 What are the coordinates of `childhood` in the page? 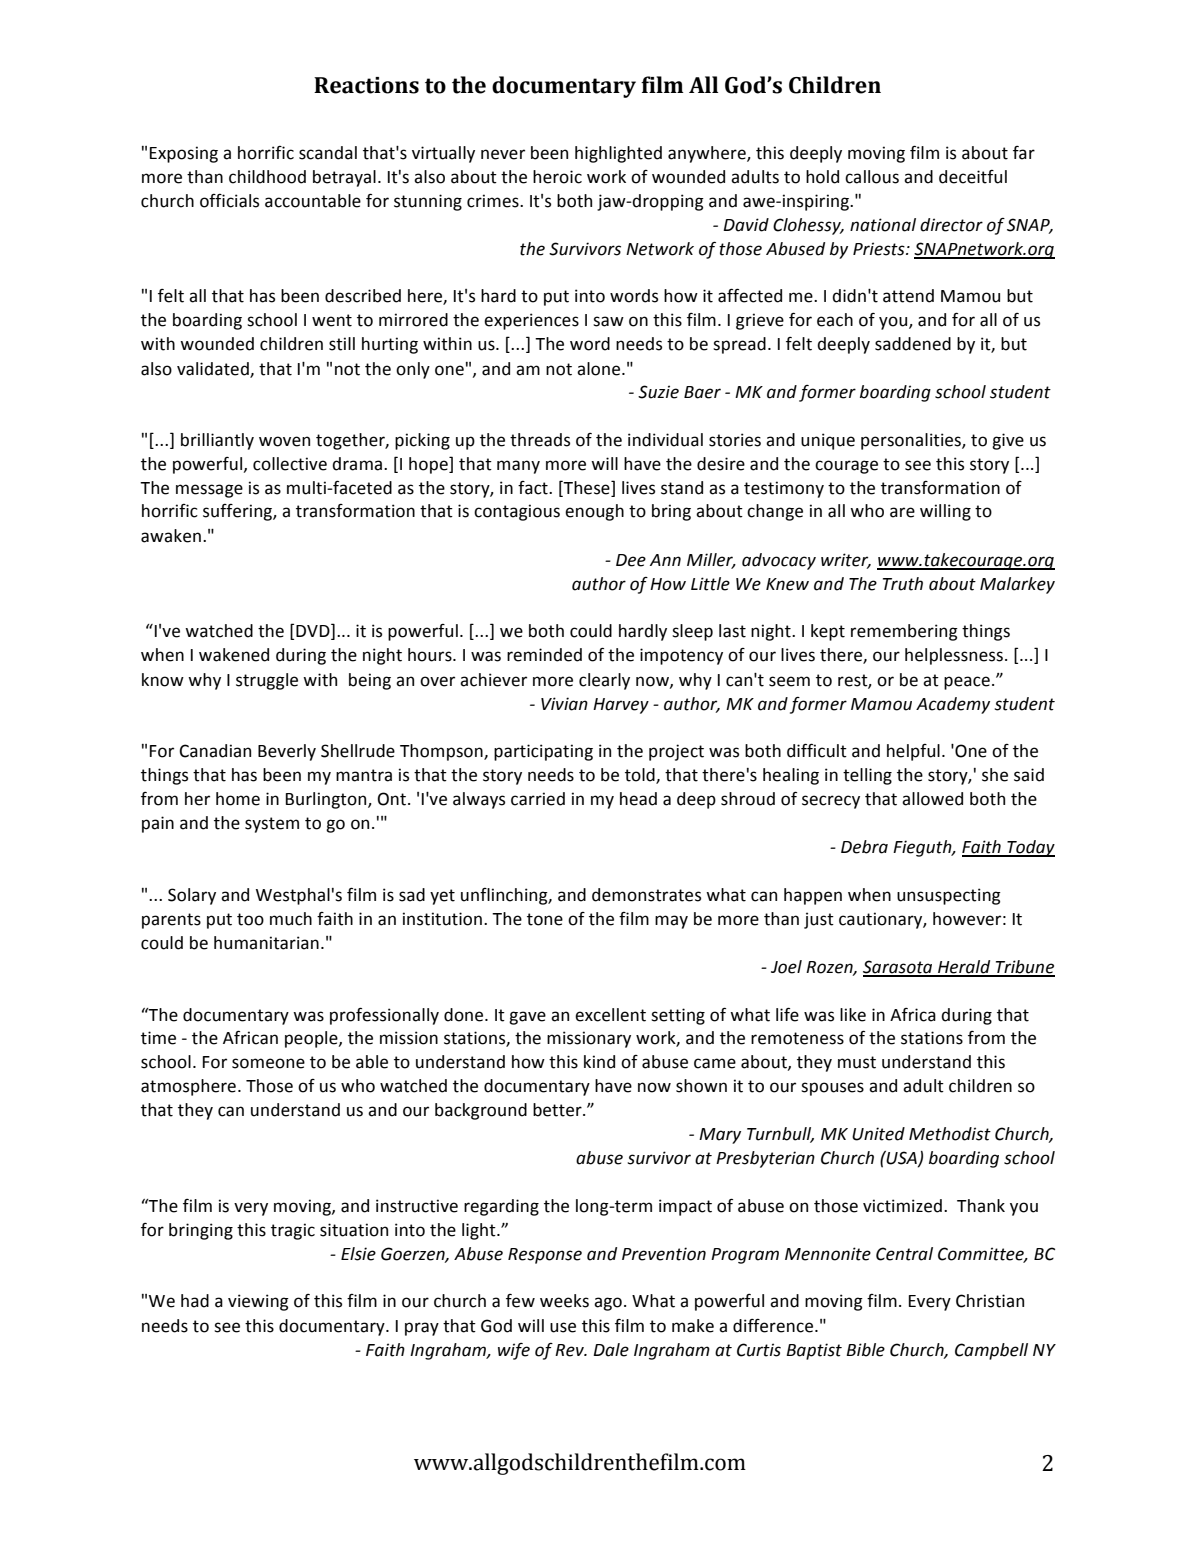 It's located at (267, 177).
